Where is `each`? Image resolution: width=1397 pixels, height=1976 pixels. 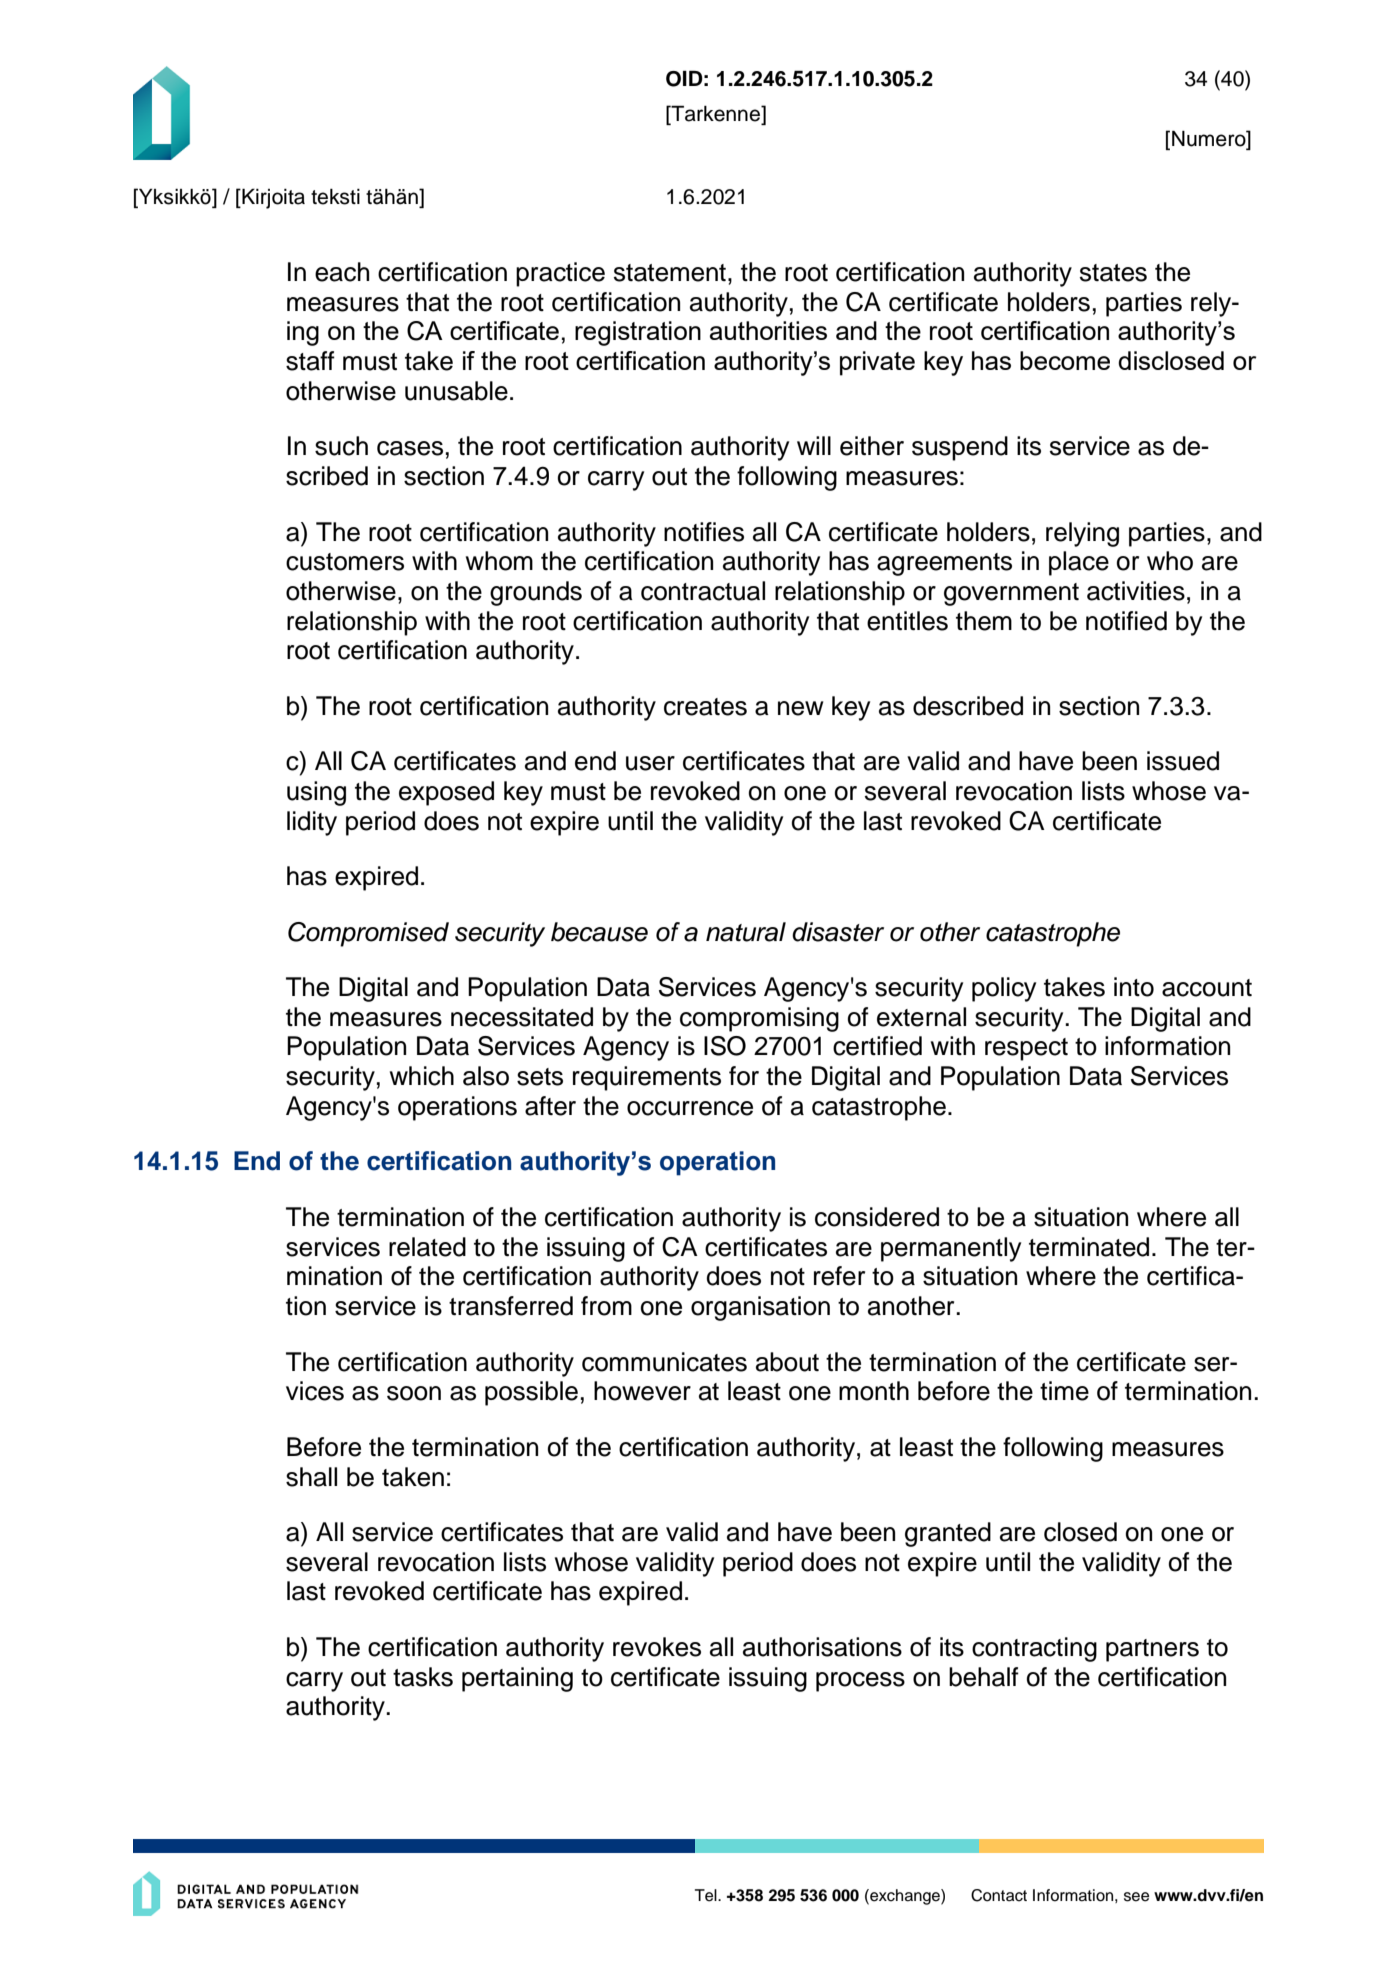 each is located at coordinates (342, 272).
